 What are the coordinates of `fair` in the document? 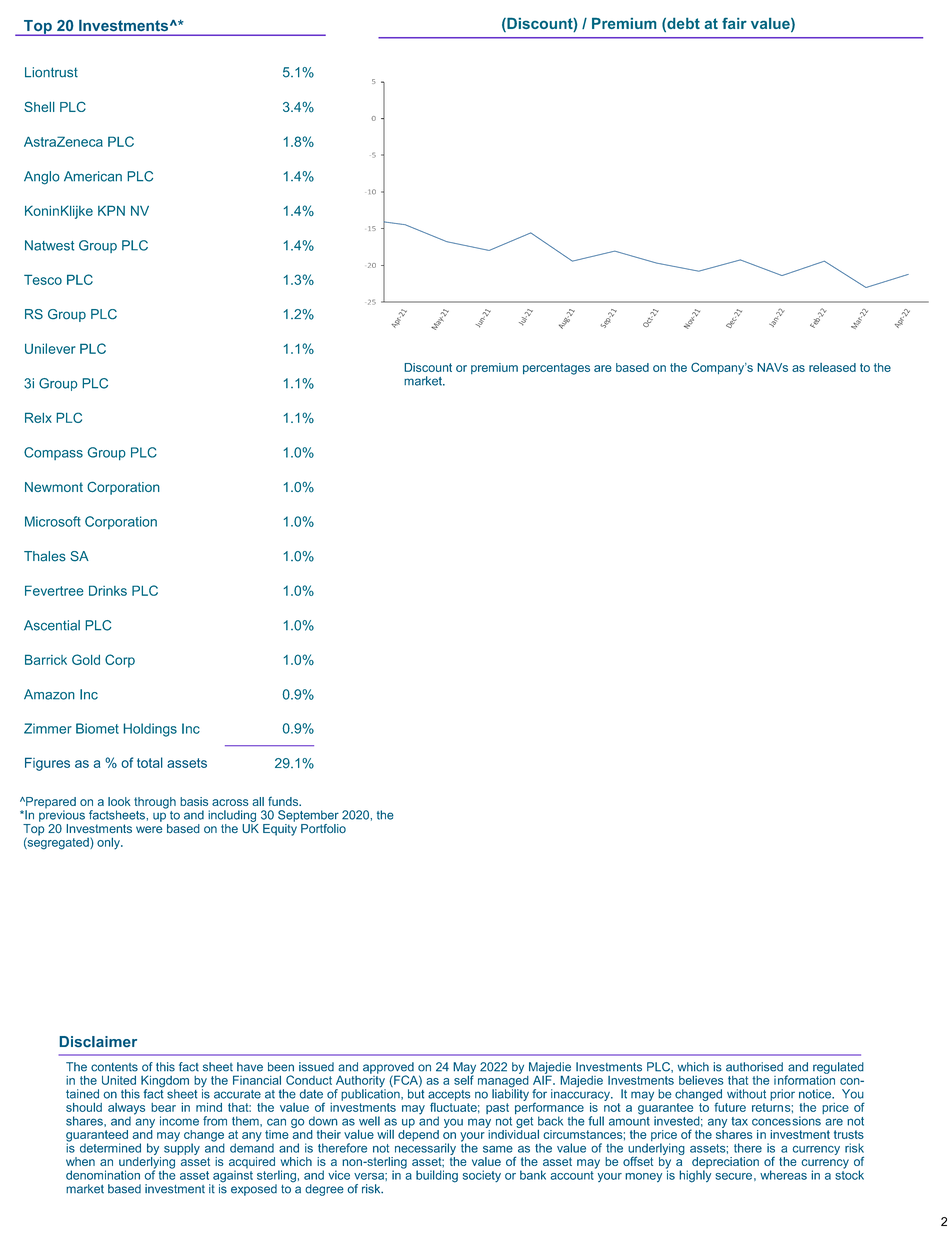 It's located at (734, 23).
